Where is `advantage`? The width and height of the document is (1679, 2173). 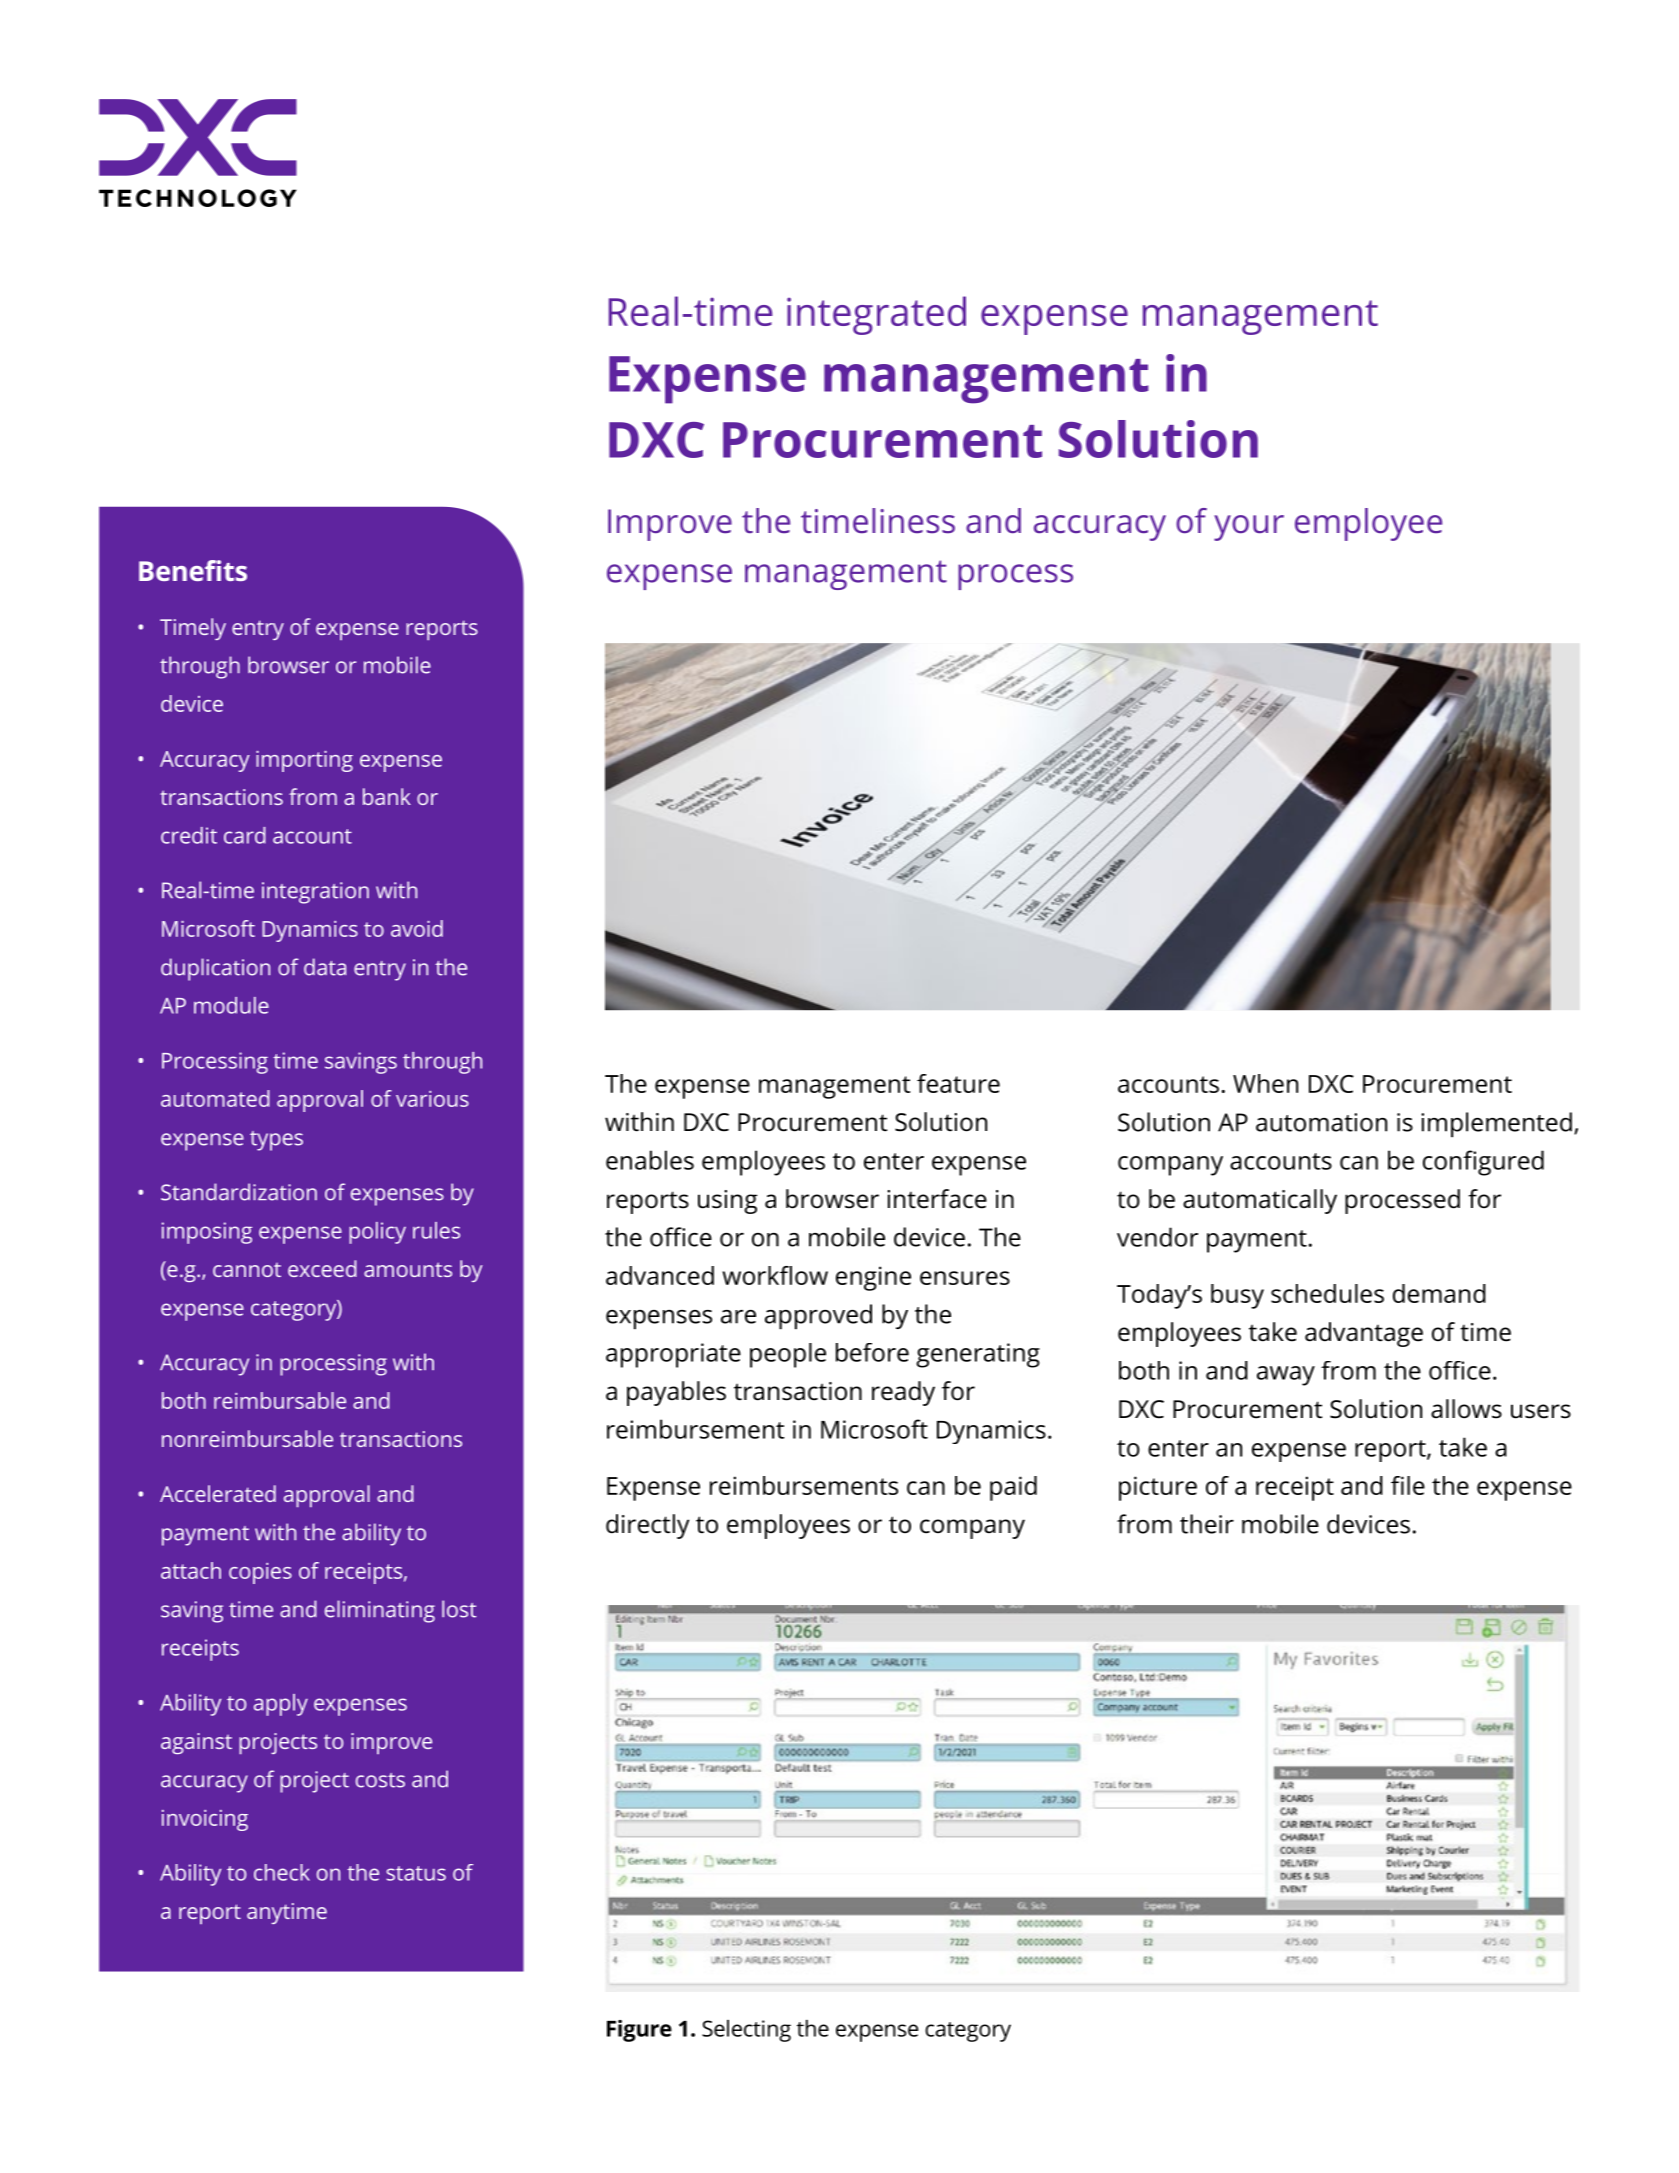
advantage is located at coordinates (1364, 1334).
